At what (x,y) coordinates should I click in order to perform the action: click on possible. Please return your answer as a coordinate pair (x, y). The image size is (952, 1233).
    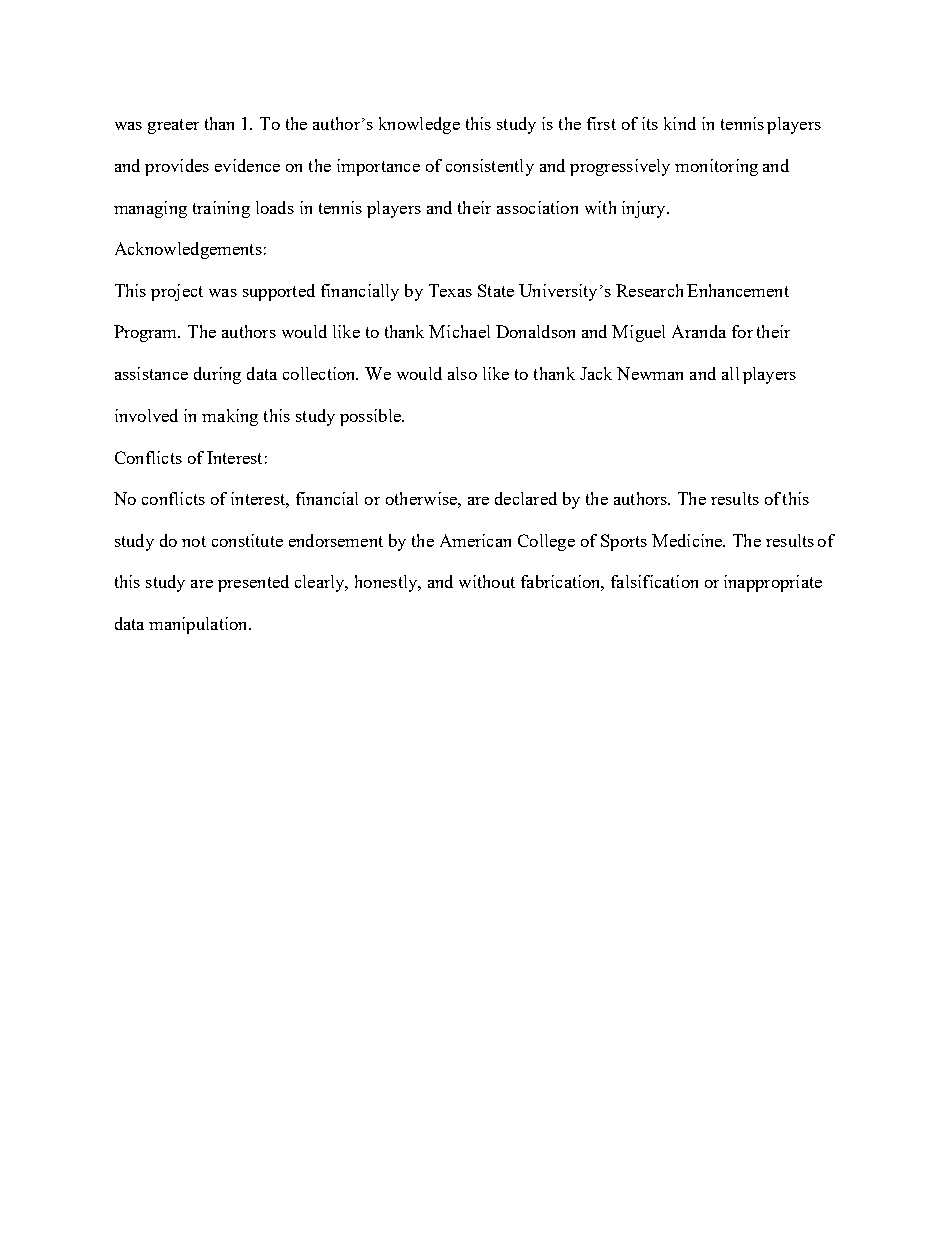
    Looking at the image, I should click on (371, 417).
